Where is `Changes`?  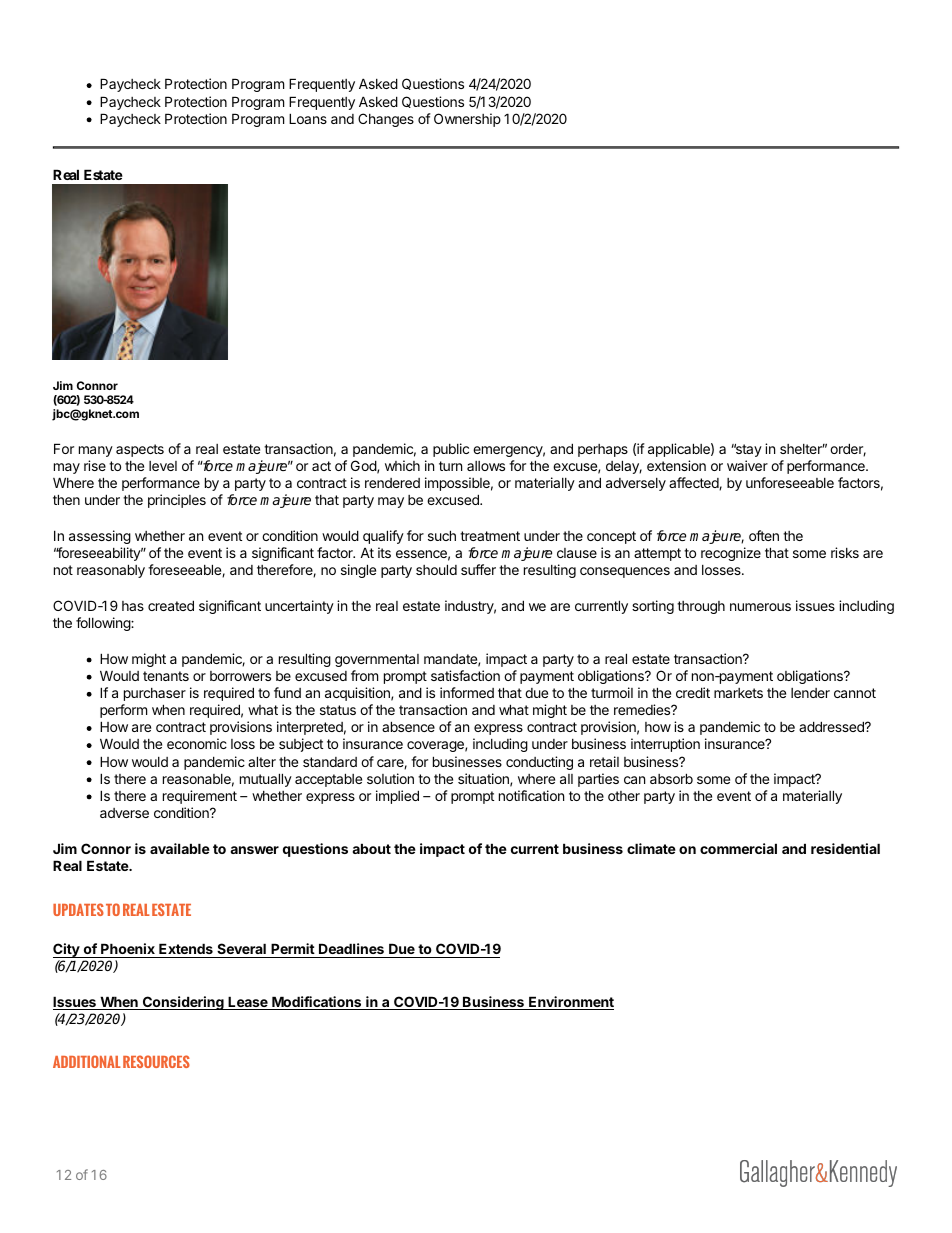
Changes is located at coordinates (386, 120).
